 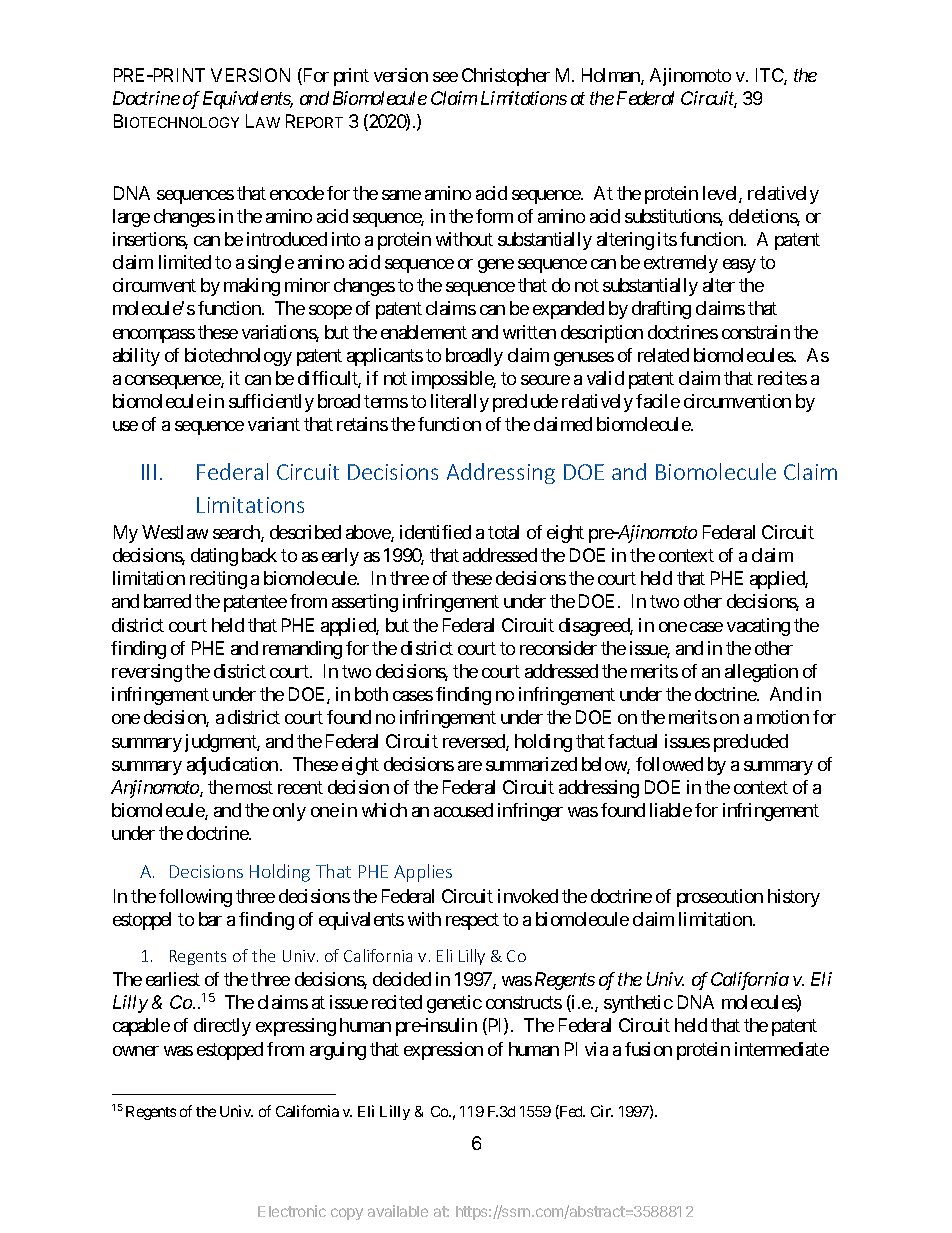 I want to click on reconsider, so click(x=558, y=648).
